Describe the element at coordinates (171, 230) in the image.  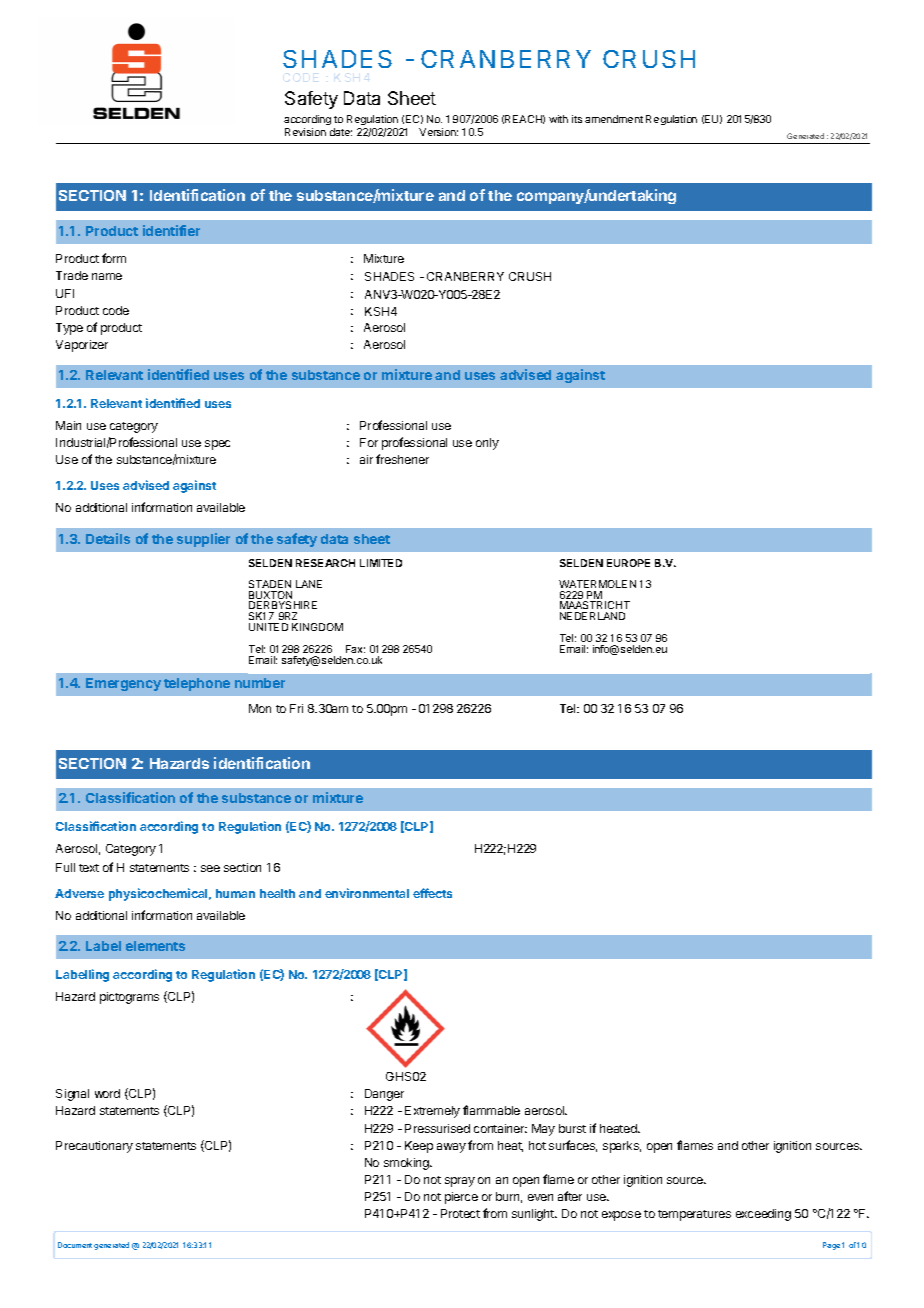
I see `identifier` at that location.
